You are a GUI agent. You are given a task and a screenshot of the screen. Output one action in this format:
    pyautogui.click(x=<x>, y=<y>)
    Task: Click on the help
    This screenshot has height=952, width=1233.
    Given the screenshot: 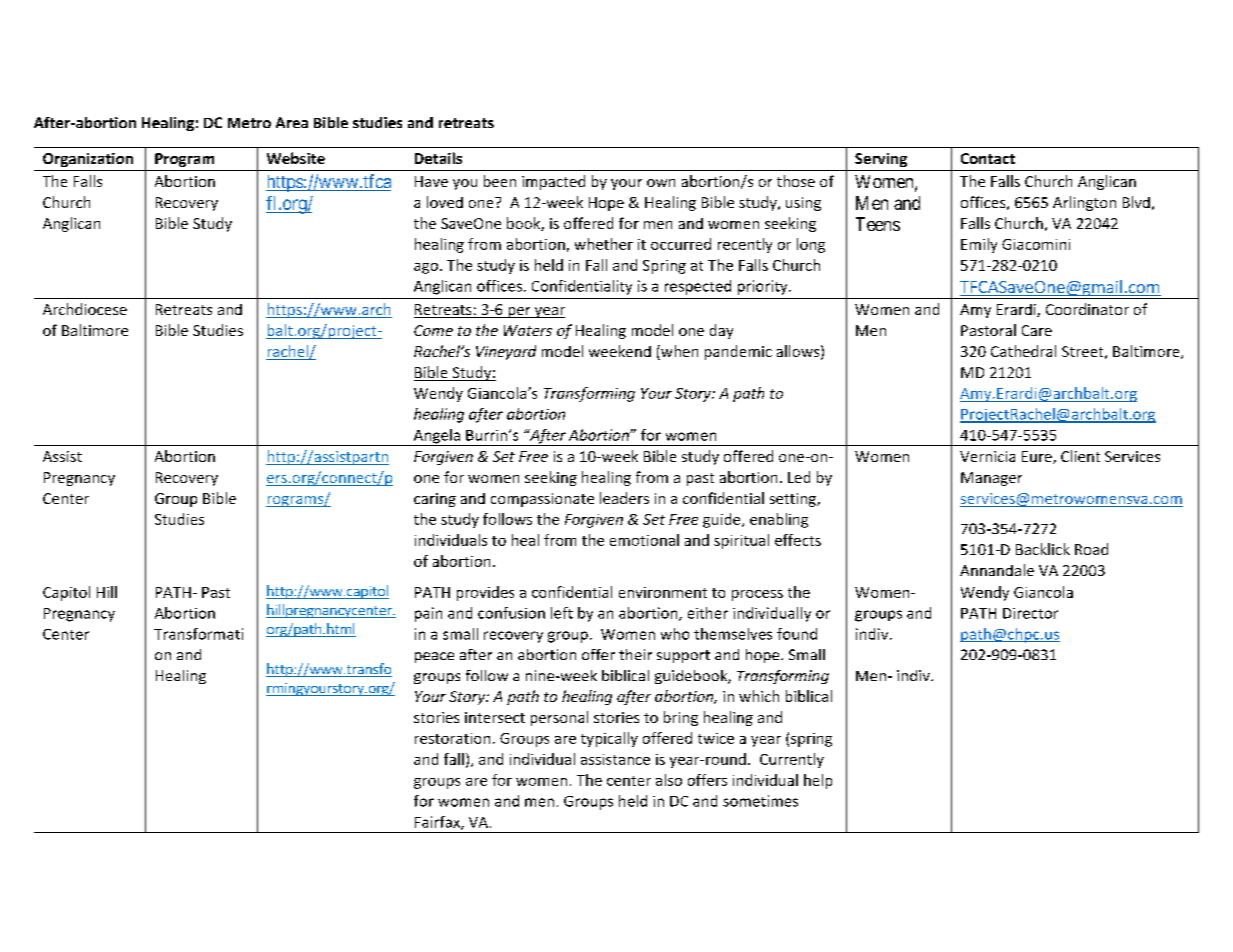 What is the action you would take?
    pyautogui.click(x=818, y=781)
